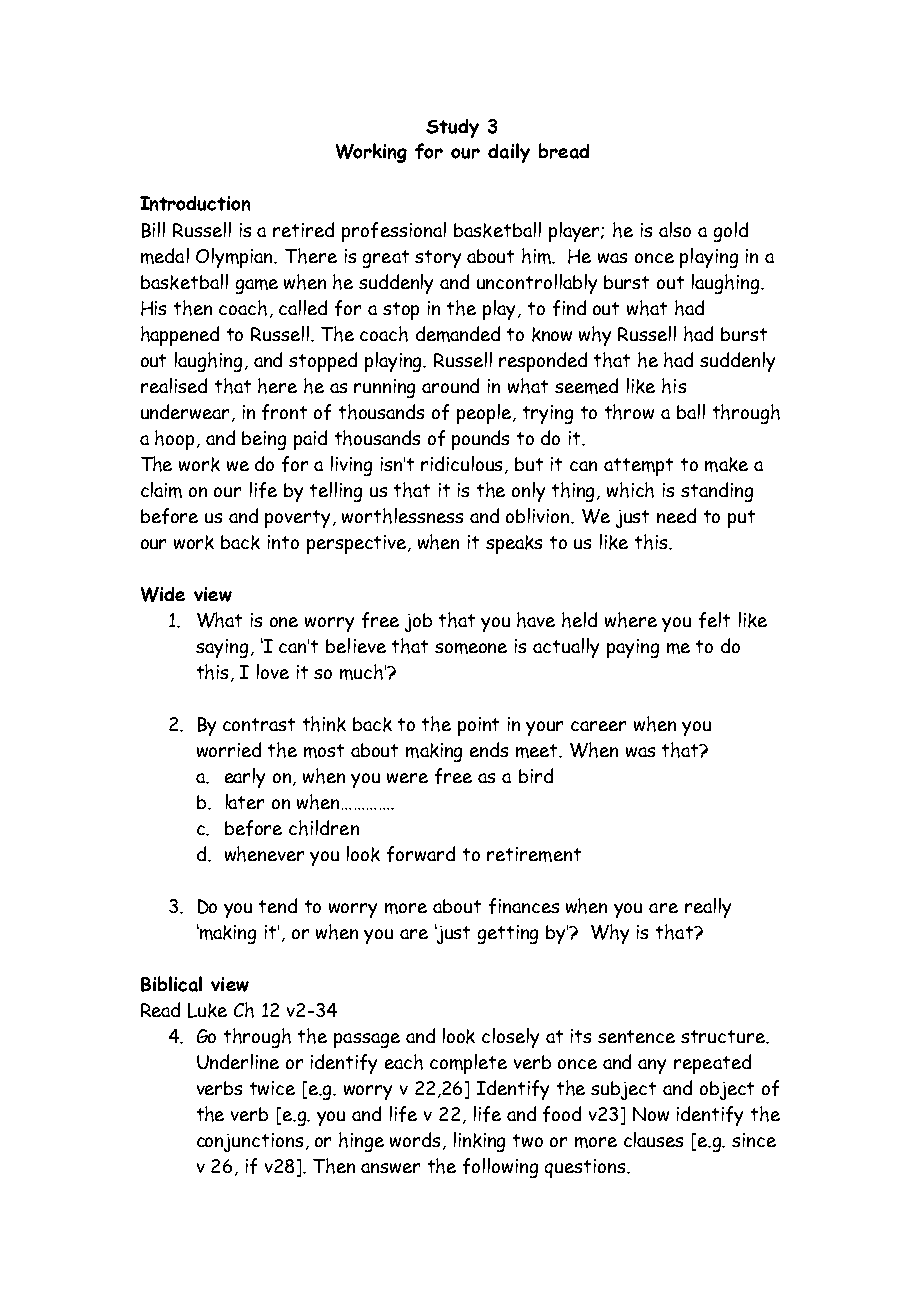 This screenshot has width=924, height=1308. What do you see at coordinates (187, 413) in the screenshot?
I see `underwear` at bounding box center [187, 413].
